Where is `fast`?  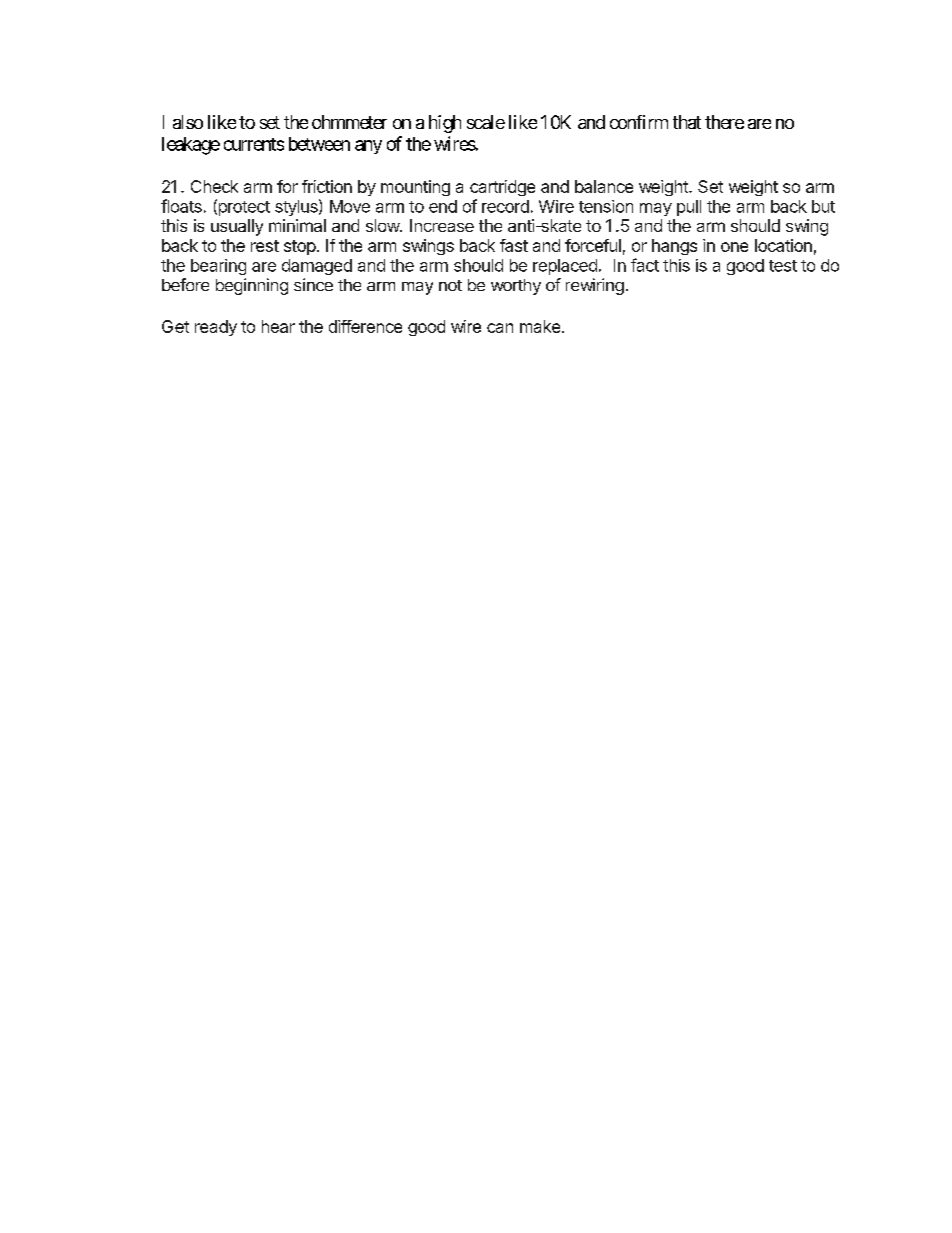 fast is located at coordinates (514, 245).
